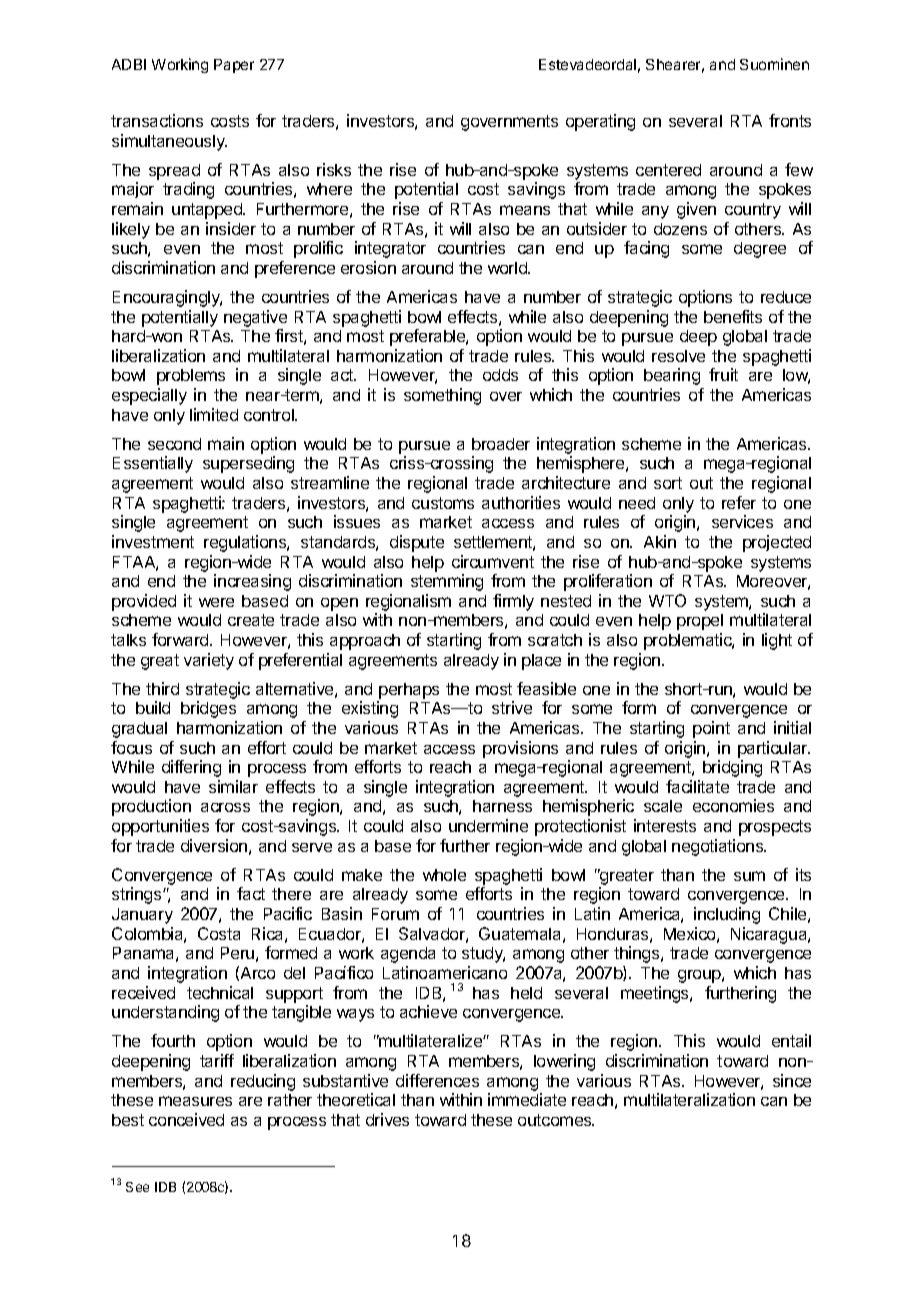 This image has width=924, height=1307. I want to click on across, so click(225, 807).
